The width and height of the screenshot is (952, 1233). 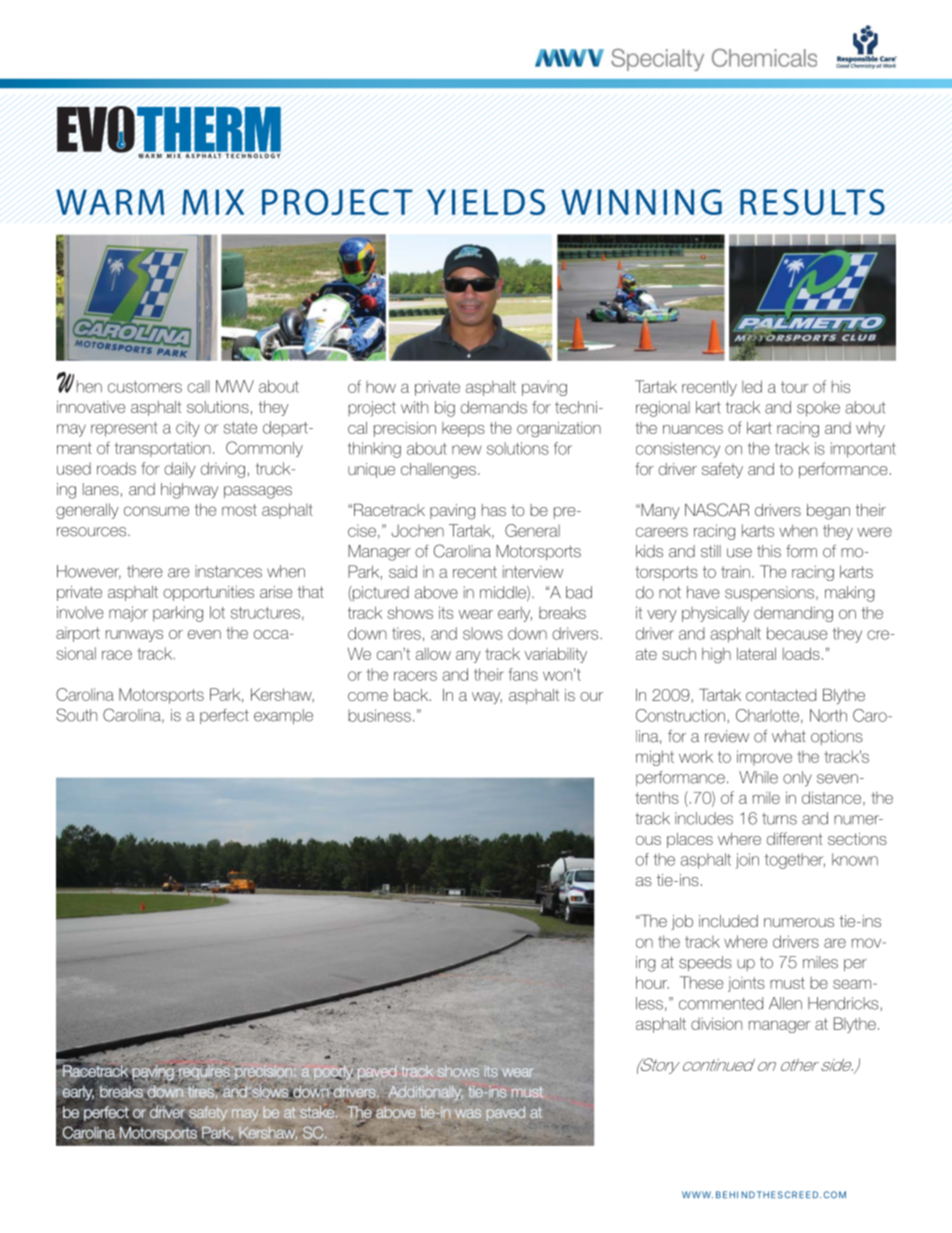 I want to click on South, so click(x=76, y=715).
